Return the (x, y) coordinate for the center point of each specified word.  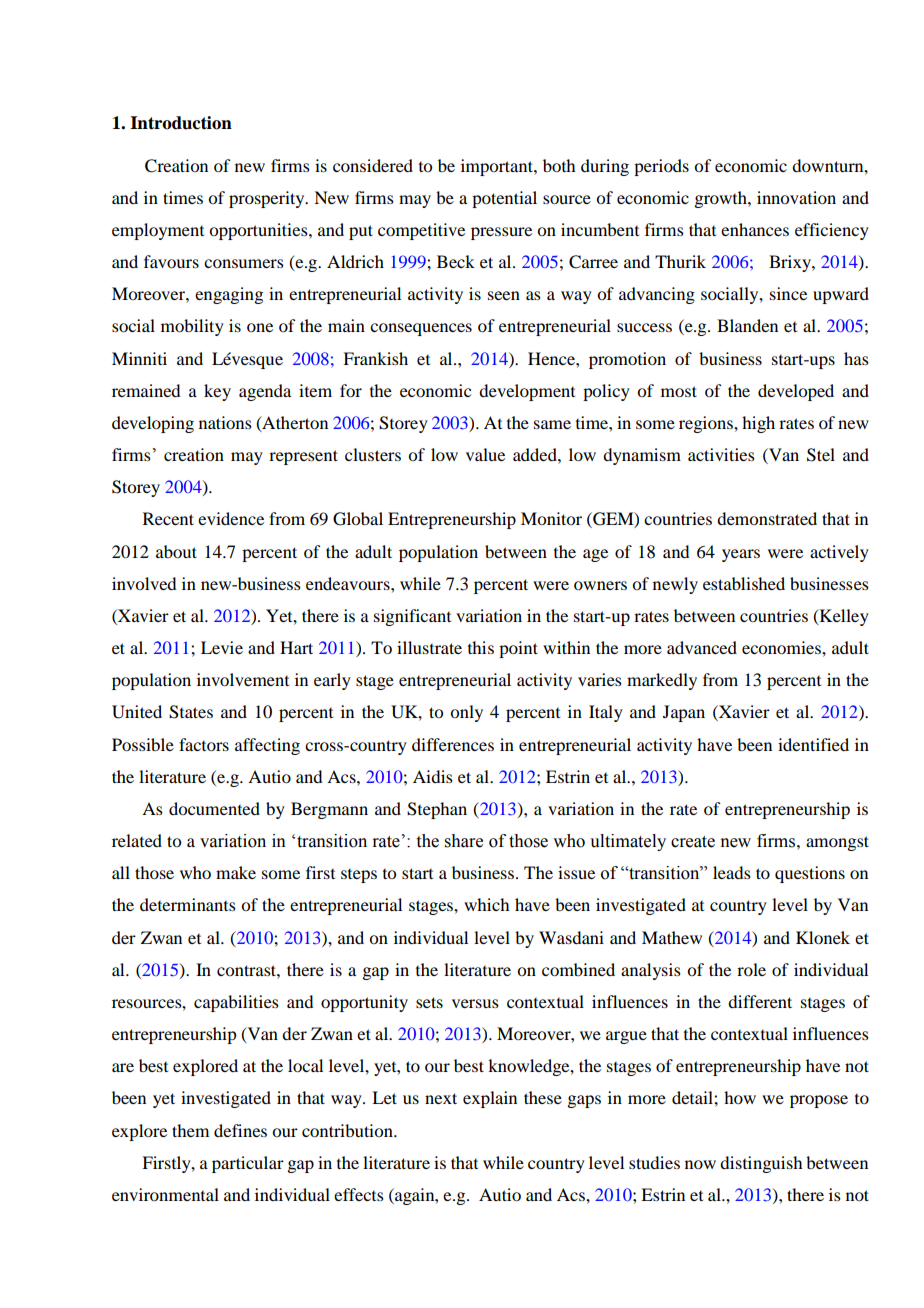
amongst (837, 843)
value (485, 454)
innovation (796, 197)
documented (214, 808)
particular (248, 1164)
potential (504, 199)
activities (721, 454)
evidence (231, 518)
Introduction (181, 123)
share (464, 841)
